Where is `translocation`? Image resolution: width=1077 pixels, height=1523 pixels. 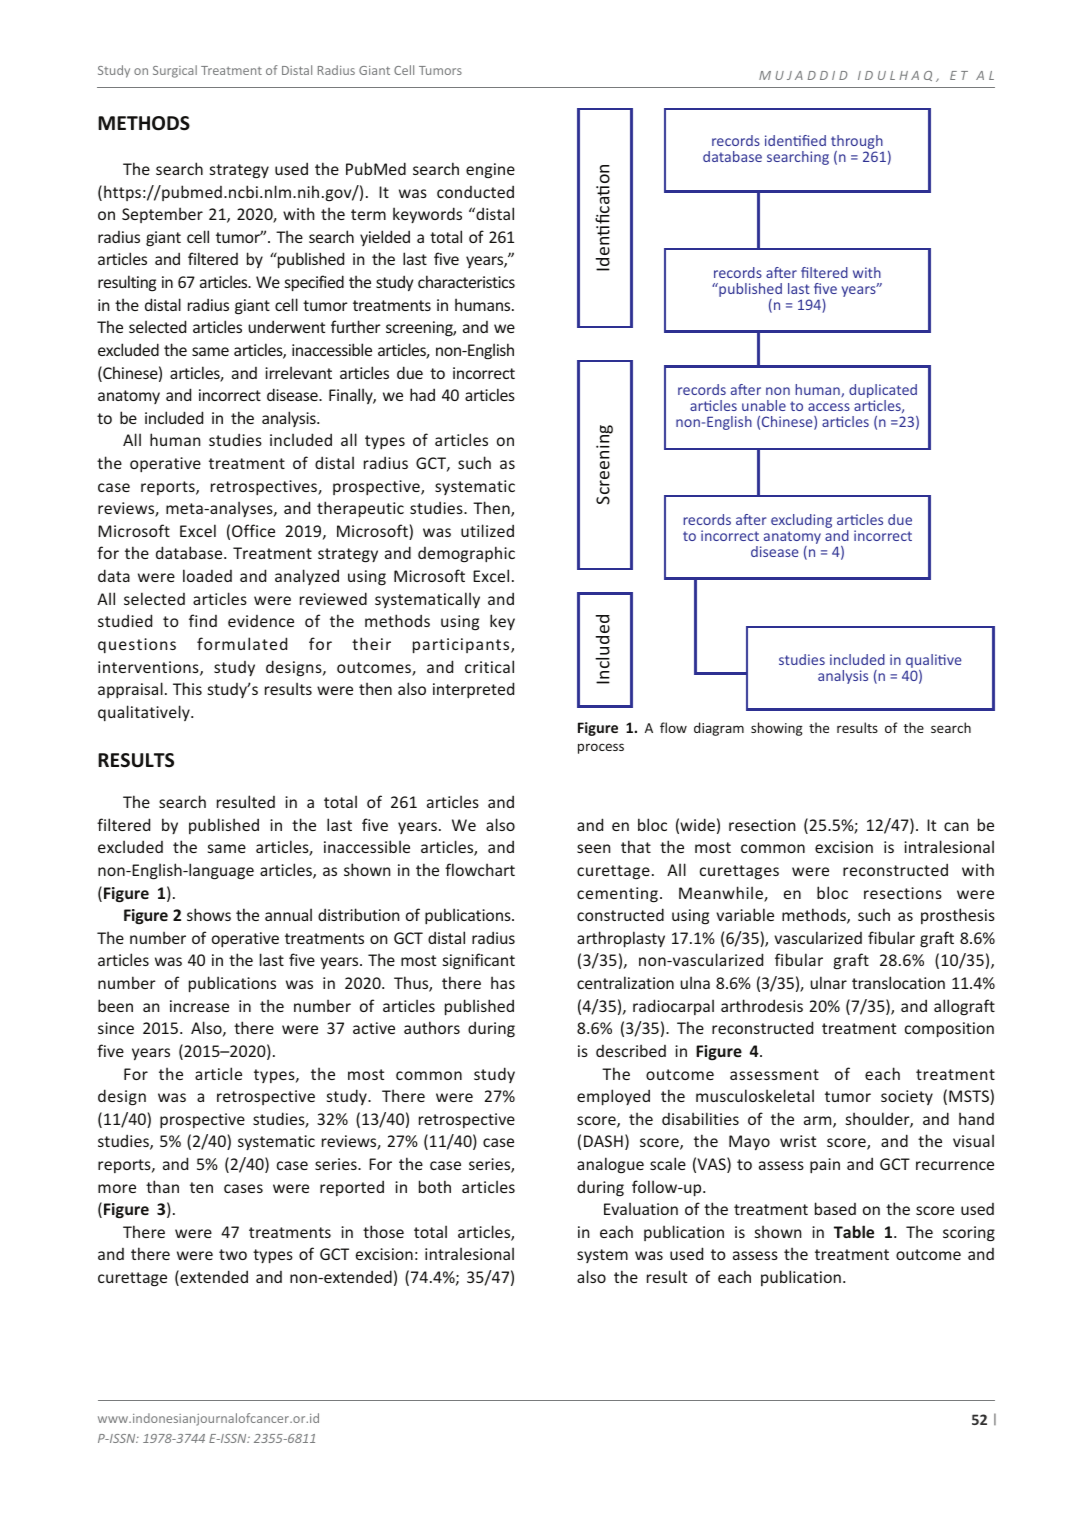 translocation is located at coordinates (898, 982).
